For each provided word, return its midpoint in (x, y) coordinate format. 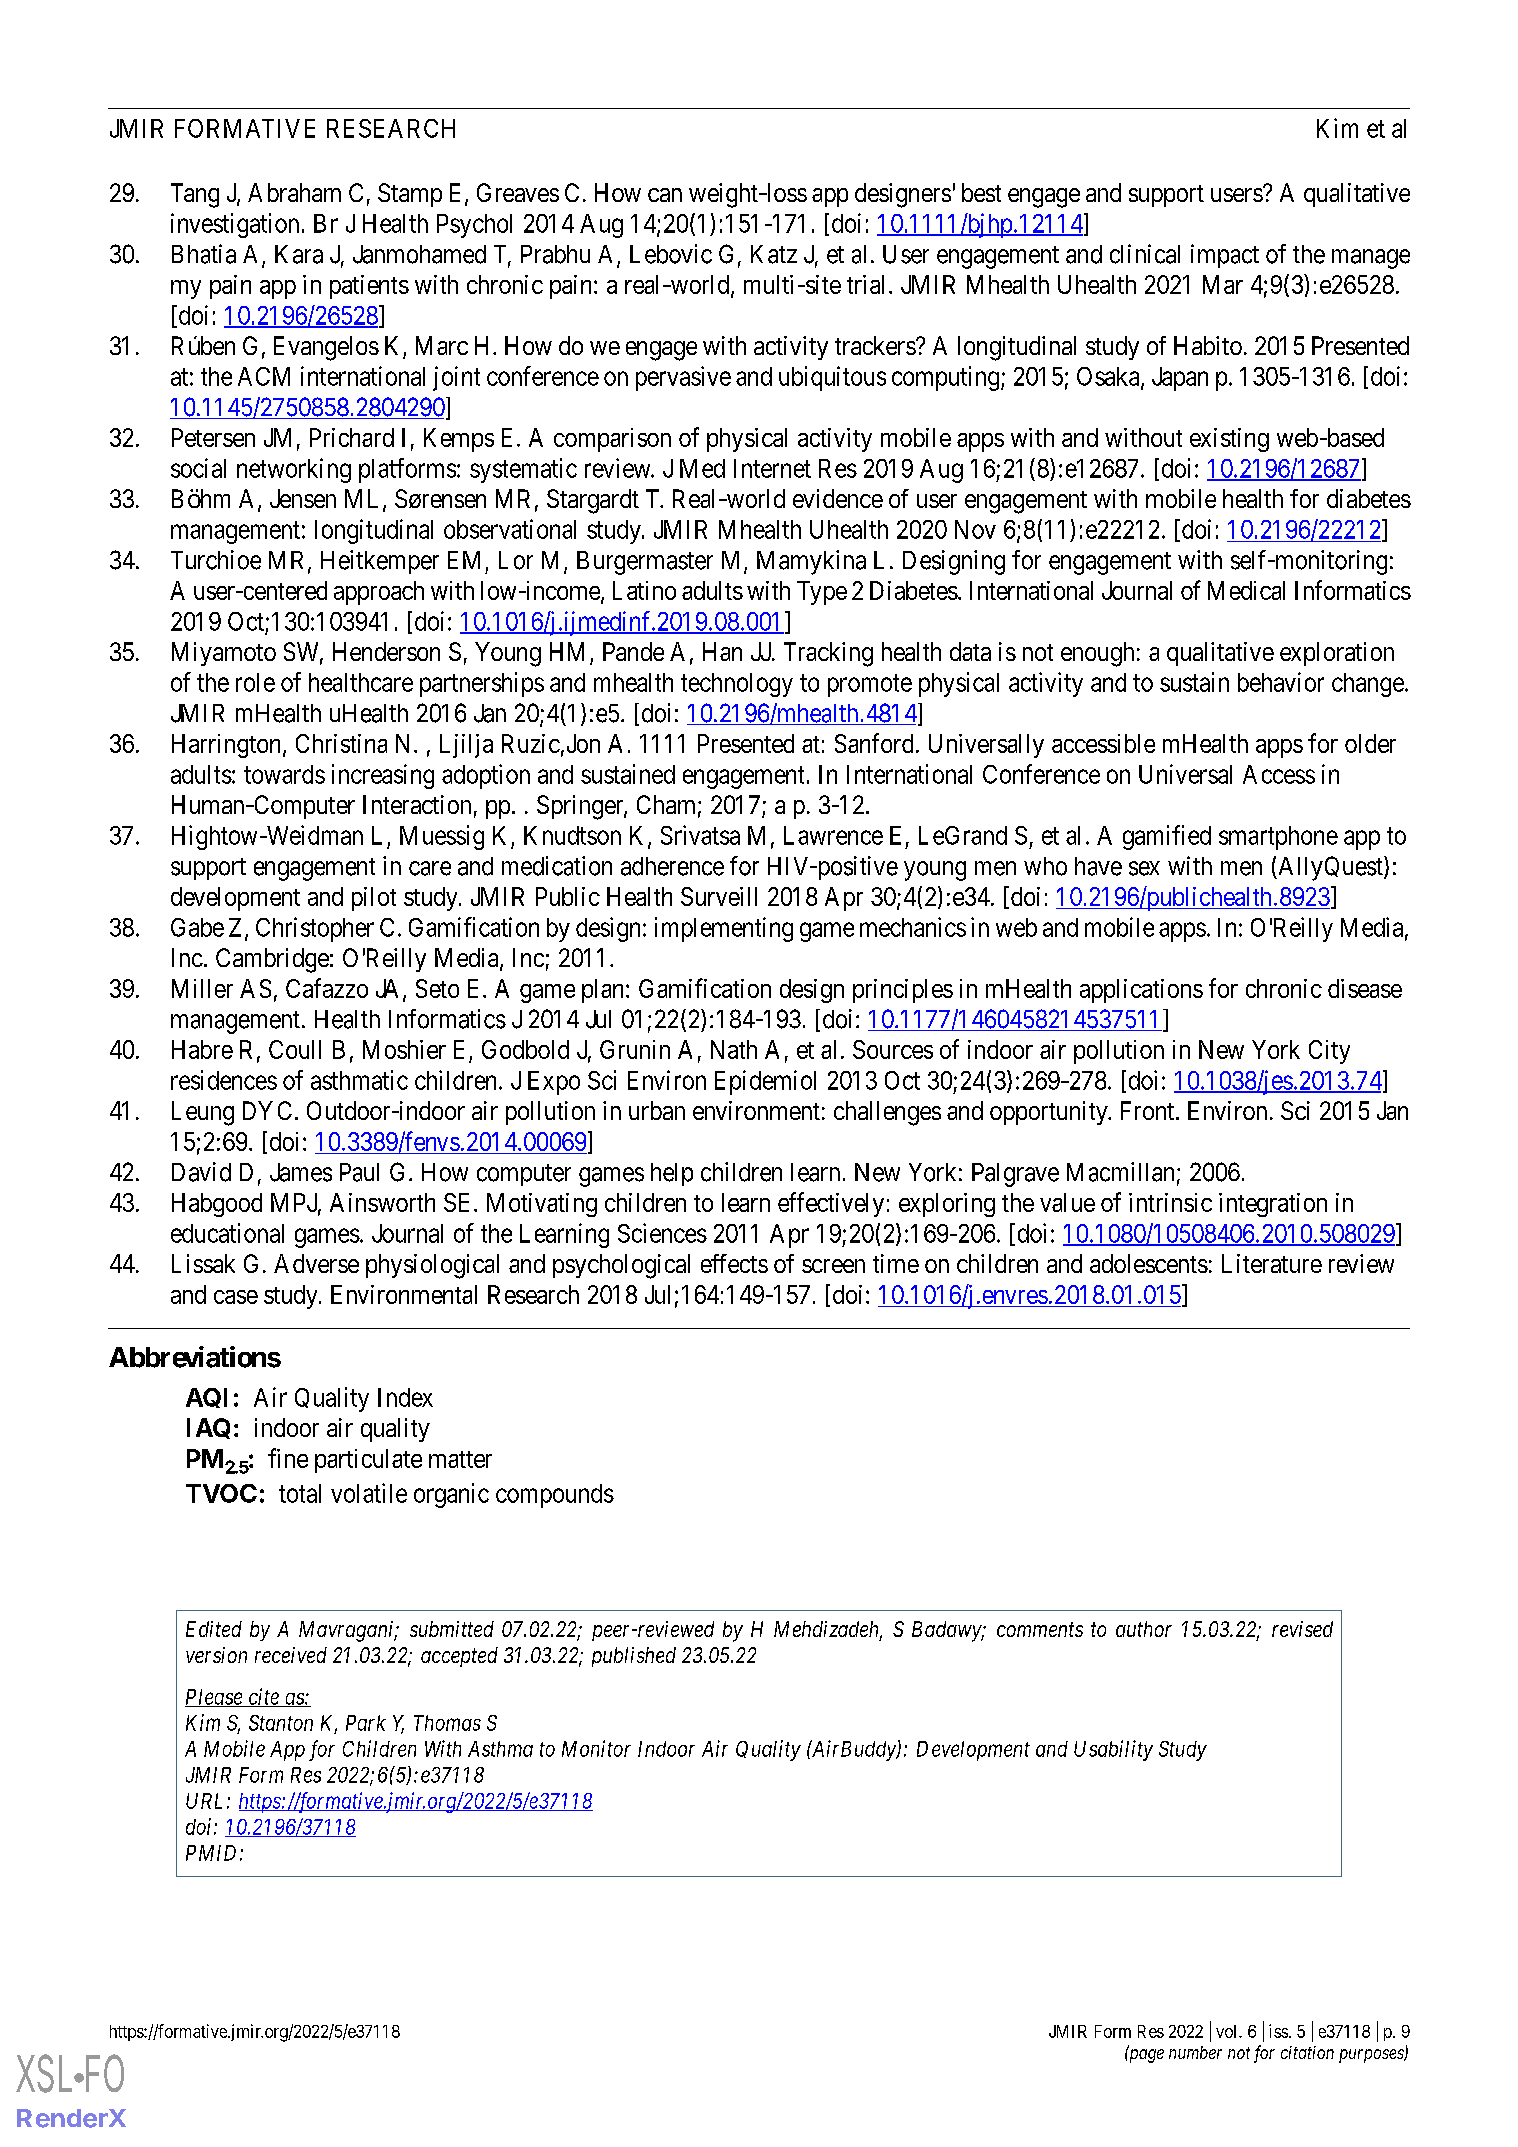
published (634, 1657)
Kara (299, 254)
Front (1149, 1110)
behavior (1281, 682)
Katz (774, 254)
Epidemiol (765, 1082)
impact (1225, 256)
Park (366, 1723)
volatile (369, 1493)
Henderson (386, 651)
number (1195, 2052)
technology (737, 685)
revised (1302, 1629)
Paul (359, 1172)
